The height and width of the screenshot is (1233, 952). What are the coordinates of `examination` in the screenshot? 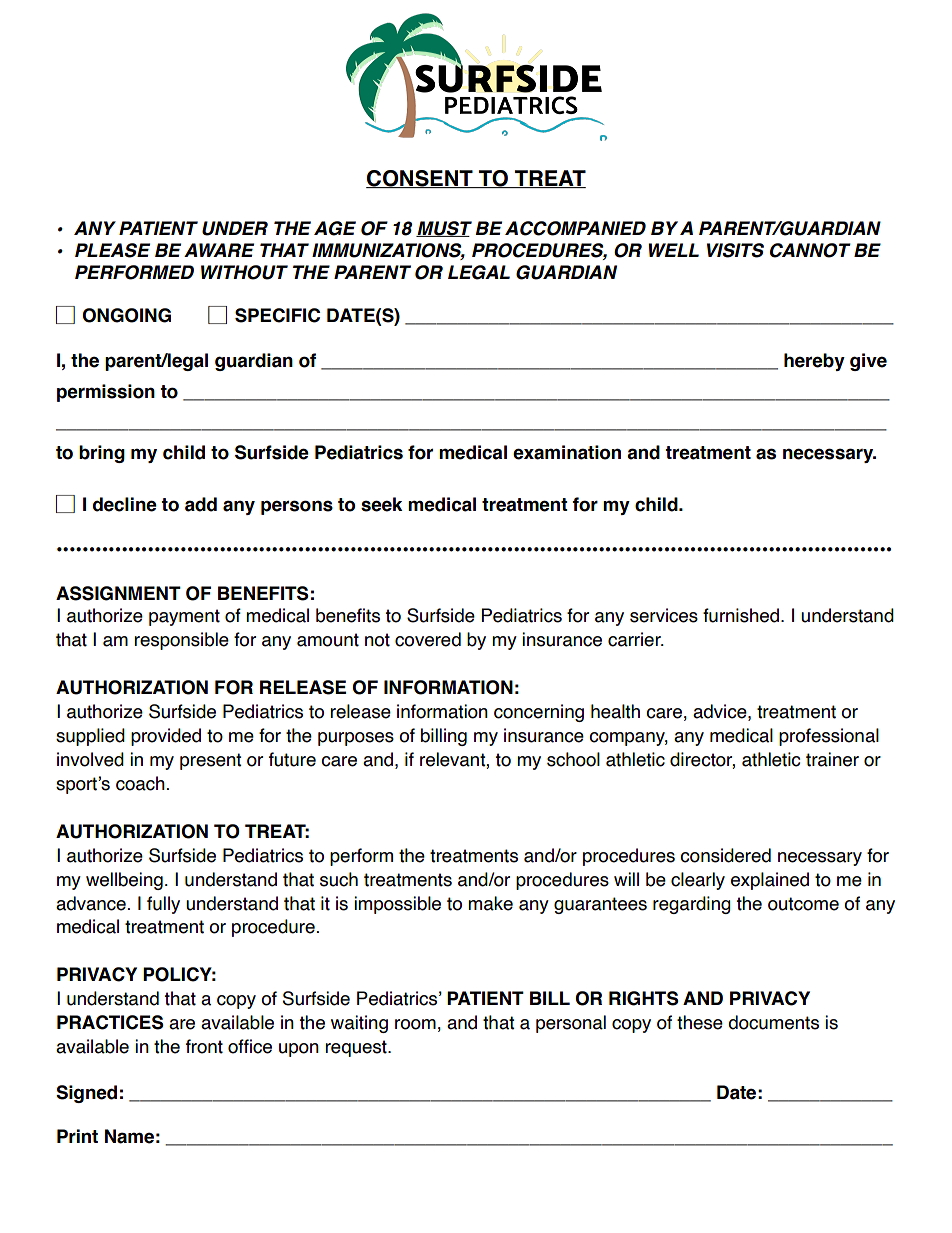 It's located at (567, 452).
